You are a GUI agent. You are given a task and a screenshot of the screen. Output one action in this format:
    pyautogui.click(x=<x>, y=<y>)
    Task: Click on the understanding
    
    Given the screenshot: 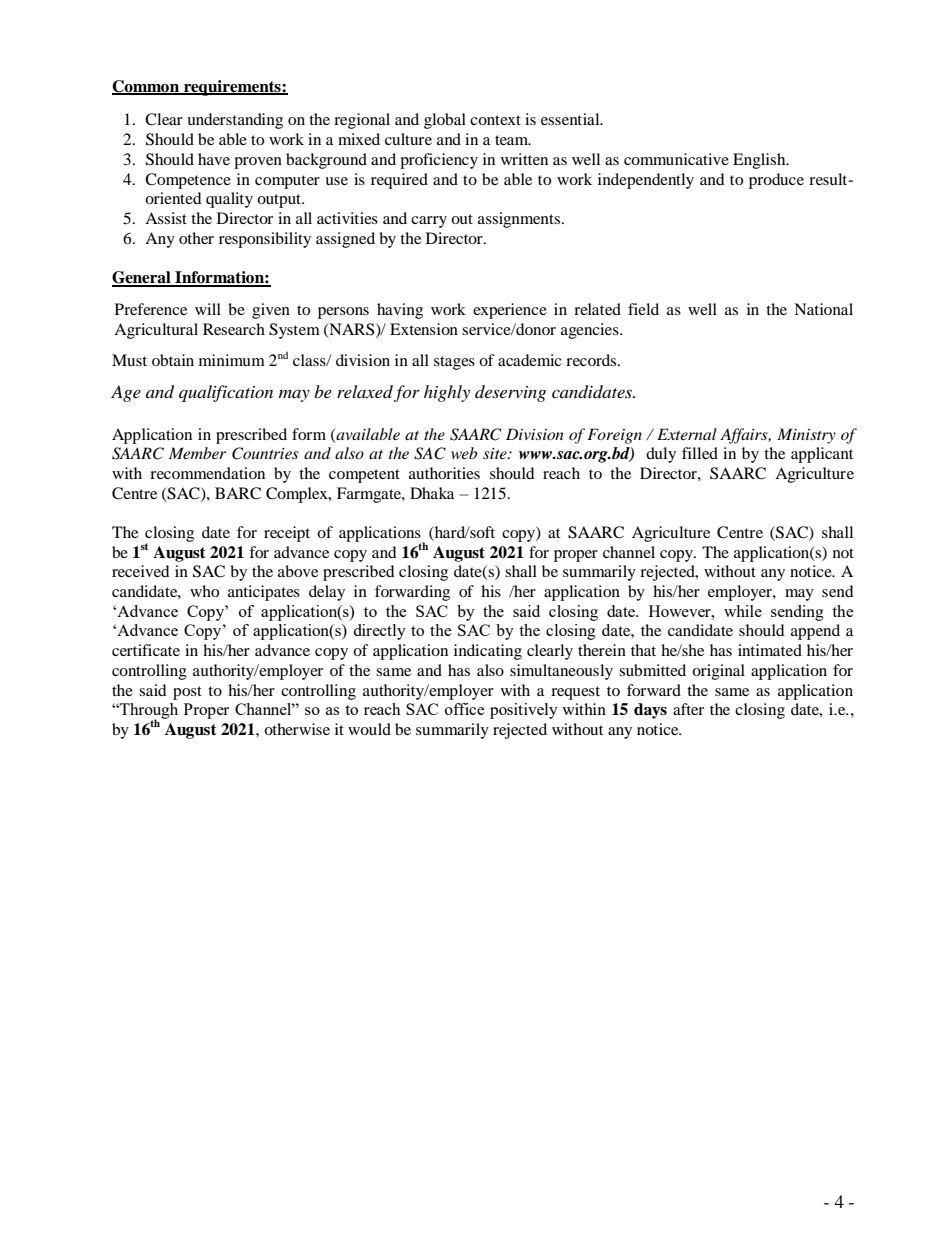 What is the action you would take?
    pyautogui.click(x=235, y=121)
